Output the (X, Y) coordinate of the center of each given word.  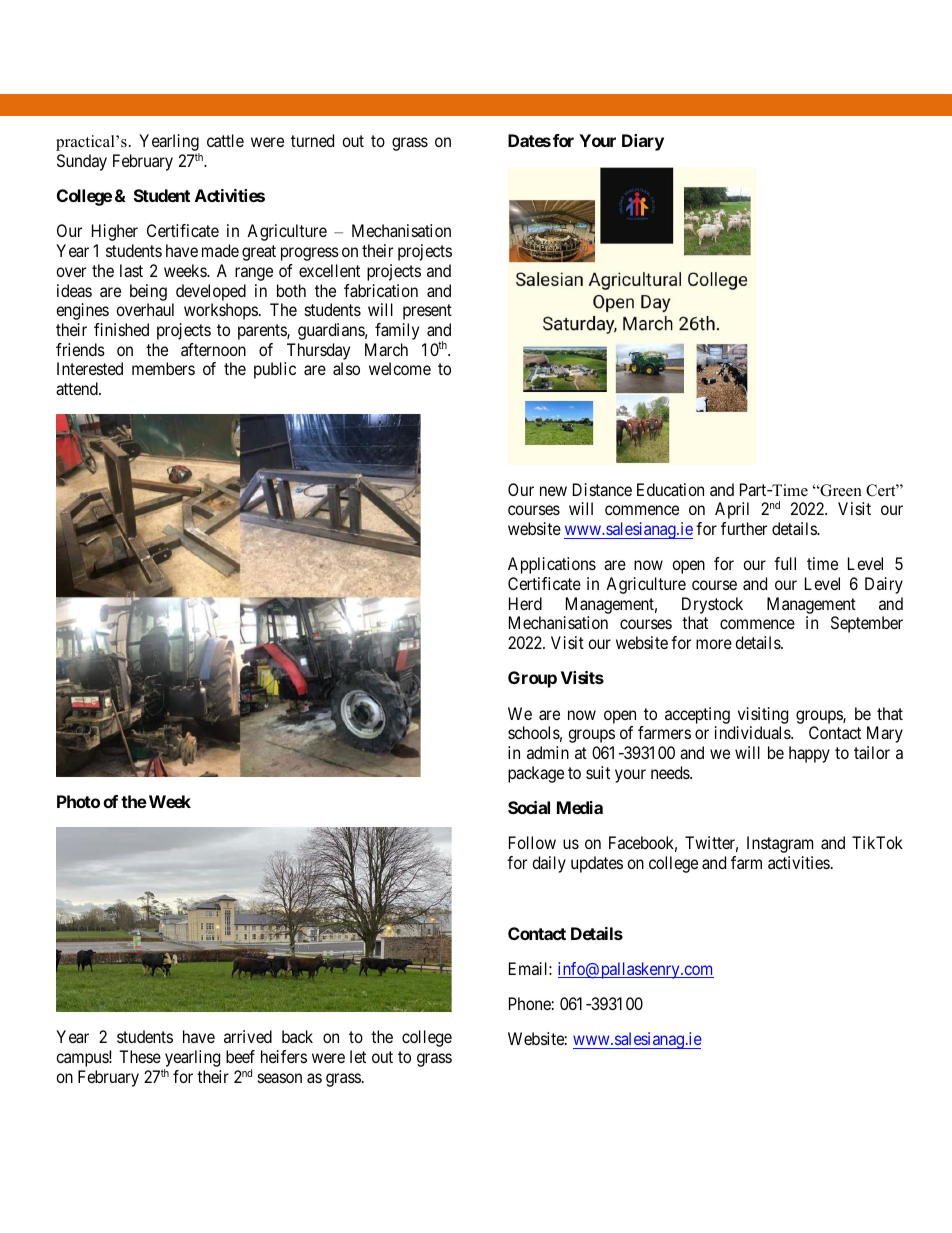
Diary (643, 142)
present (427, 312)
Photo (78, 801)
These (140, 1056)
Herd (525, 603)
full (785, 563)
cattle (225, 140)
